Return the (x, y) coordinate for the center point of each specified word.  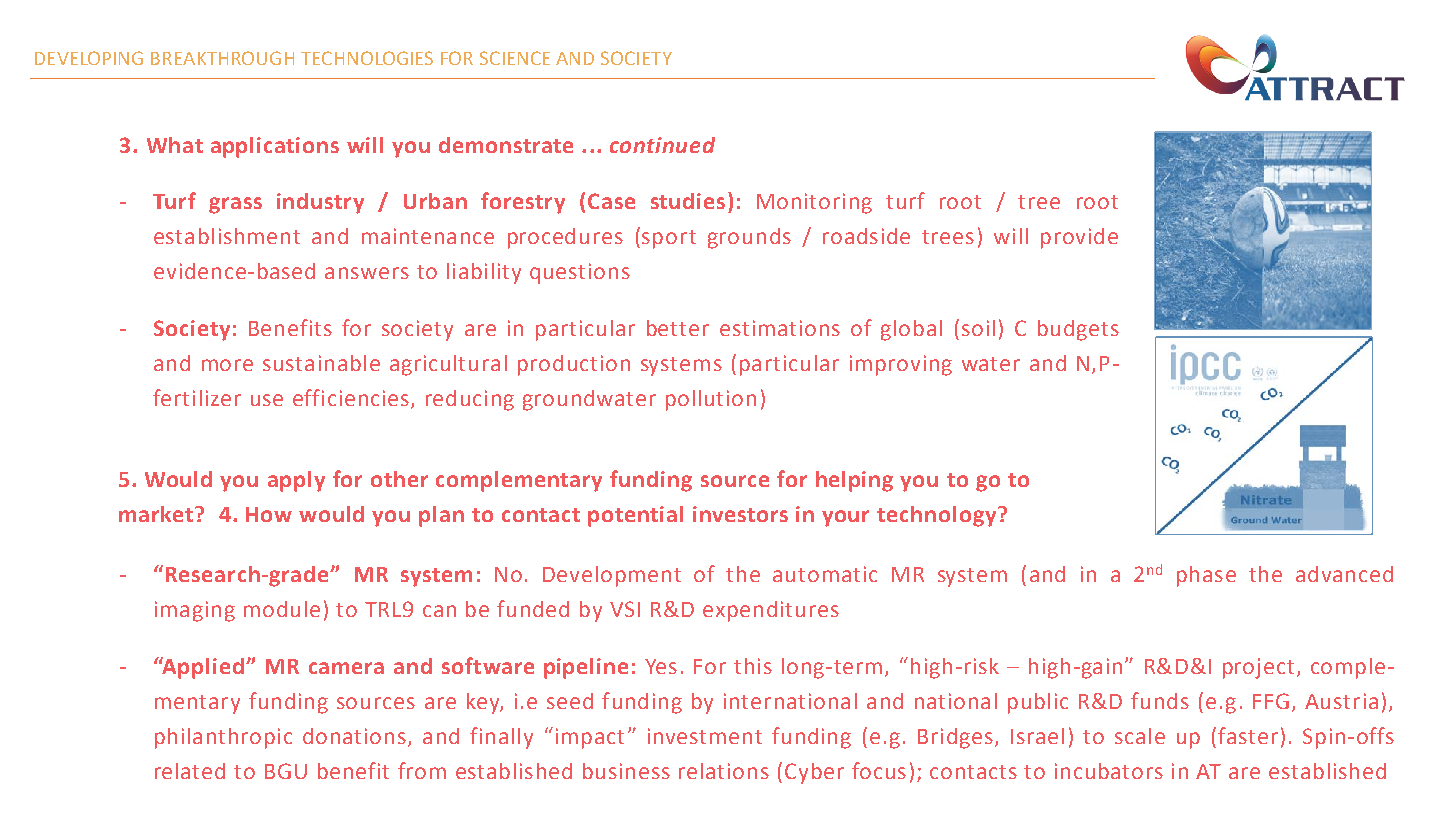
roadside (866, 236)
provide (1079, 238)
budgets (1078, 330)
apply (296, 481)
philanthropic (223, 738)
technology (938, 516)
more (227, 365)
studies (688, 201)
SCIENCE (515, 58)
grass (235, 205)
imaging (195, 611)
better (678, 328)
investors (740, 514)
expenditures (771, 611)
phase (1206, 576)
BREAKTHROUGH (222, 58)
